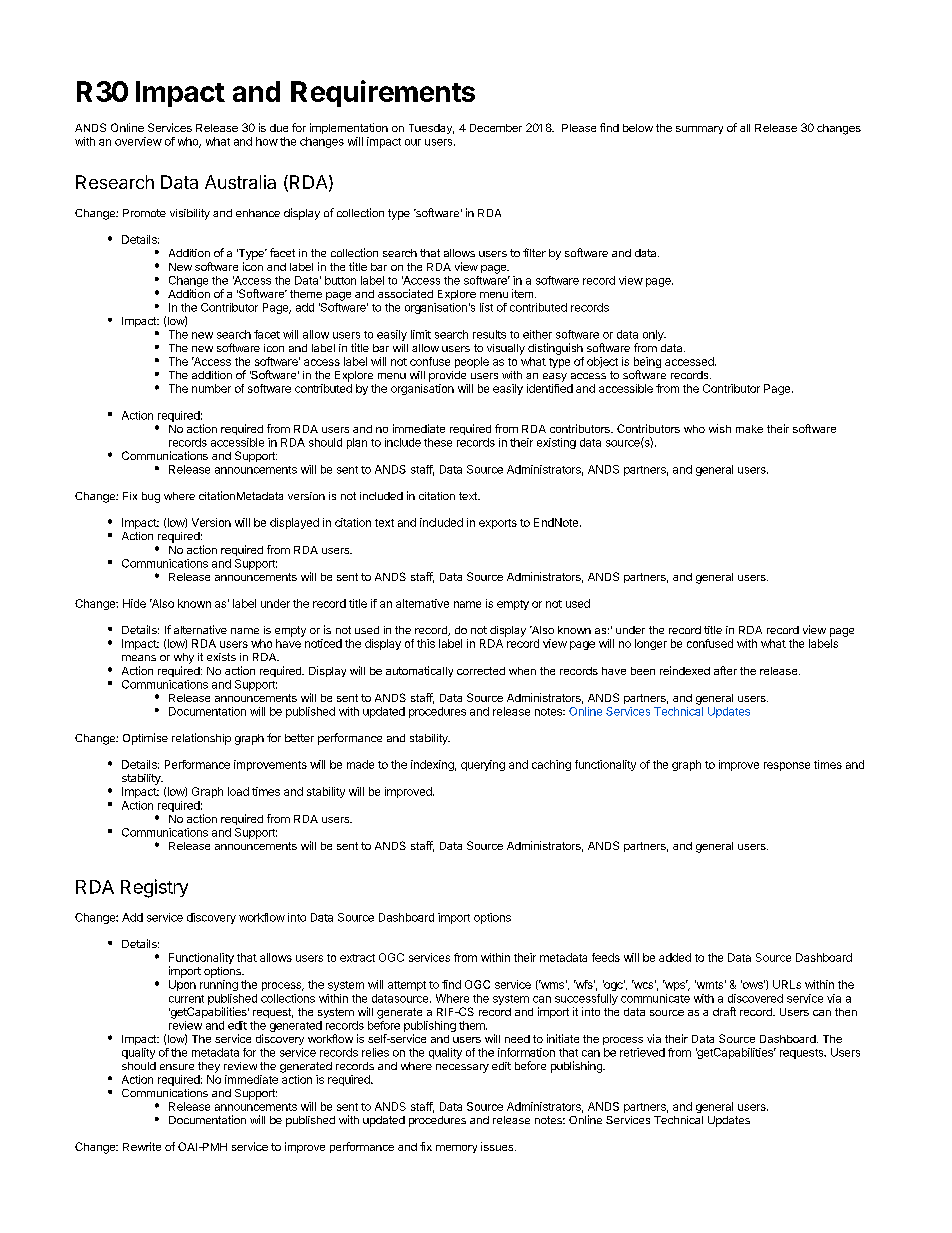 Image resolution: width=952 pixels, height=1233 pixels. What do you see at coordinates (699, 130) in the screenshot?
I see `summary` at bounding box center [699, 130].
